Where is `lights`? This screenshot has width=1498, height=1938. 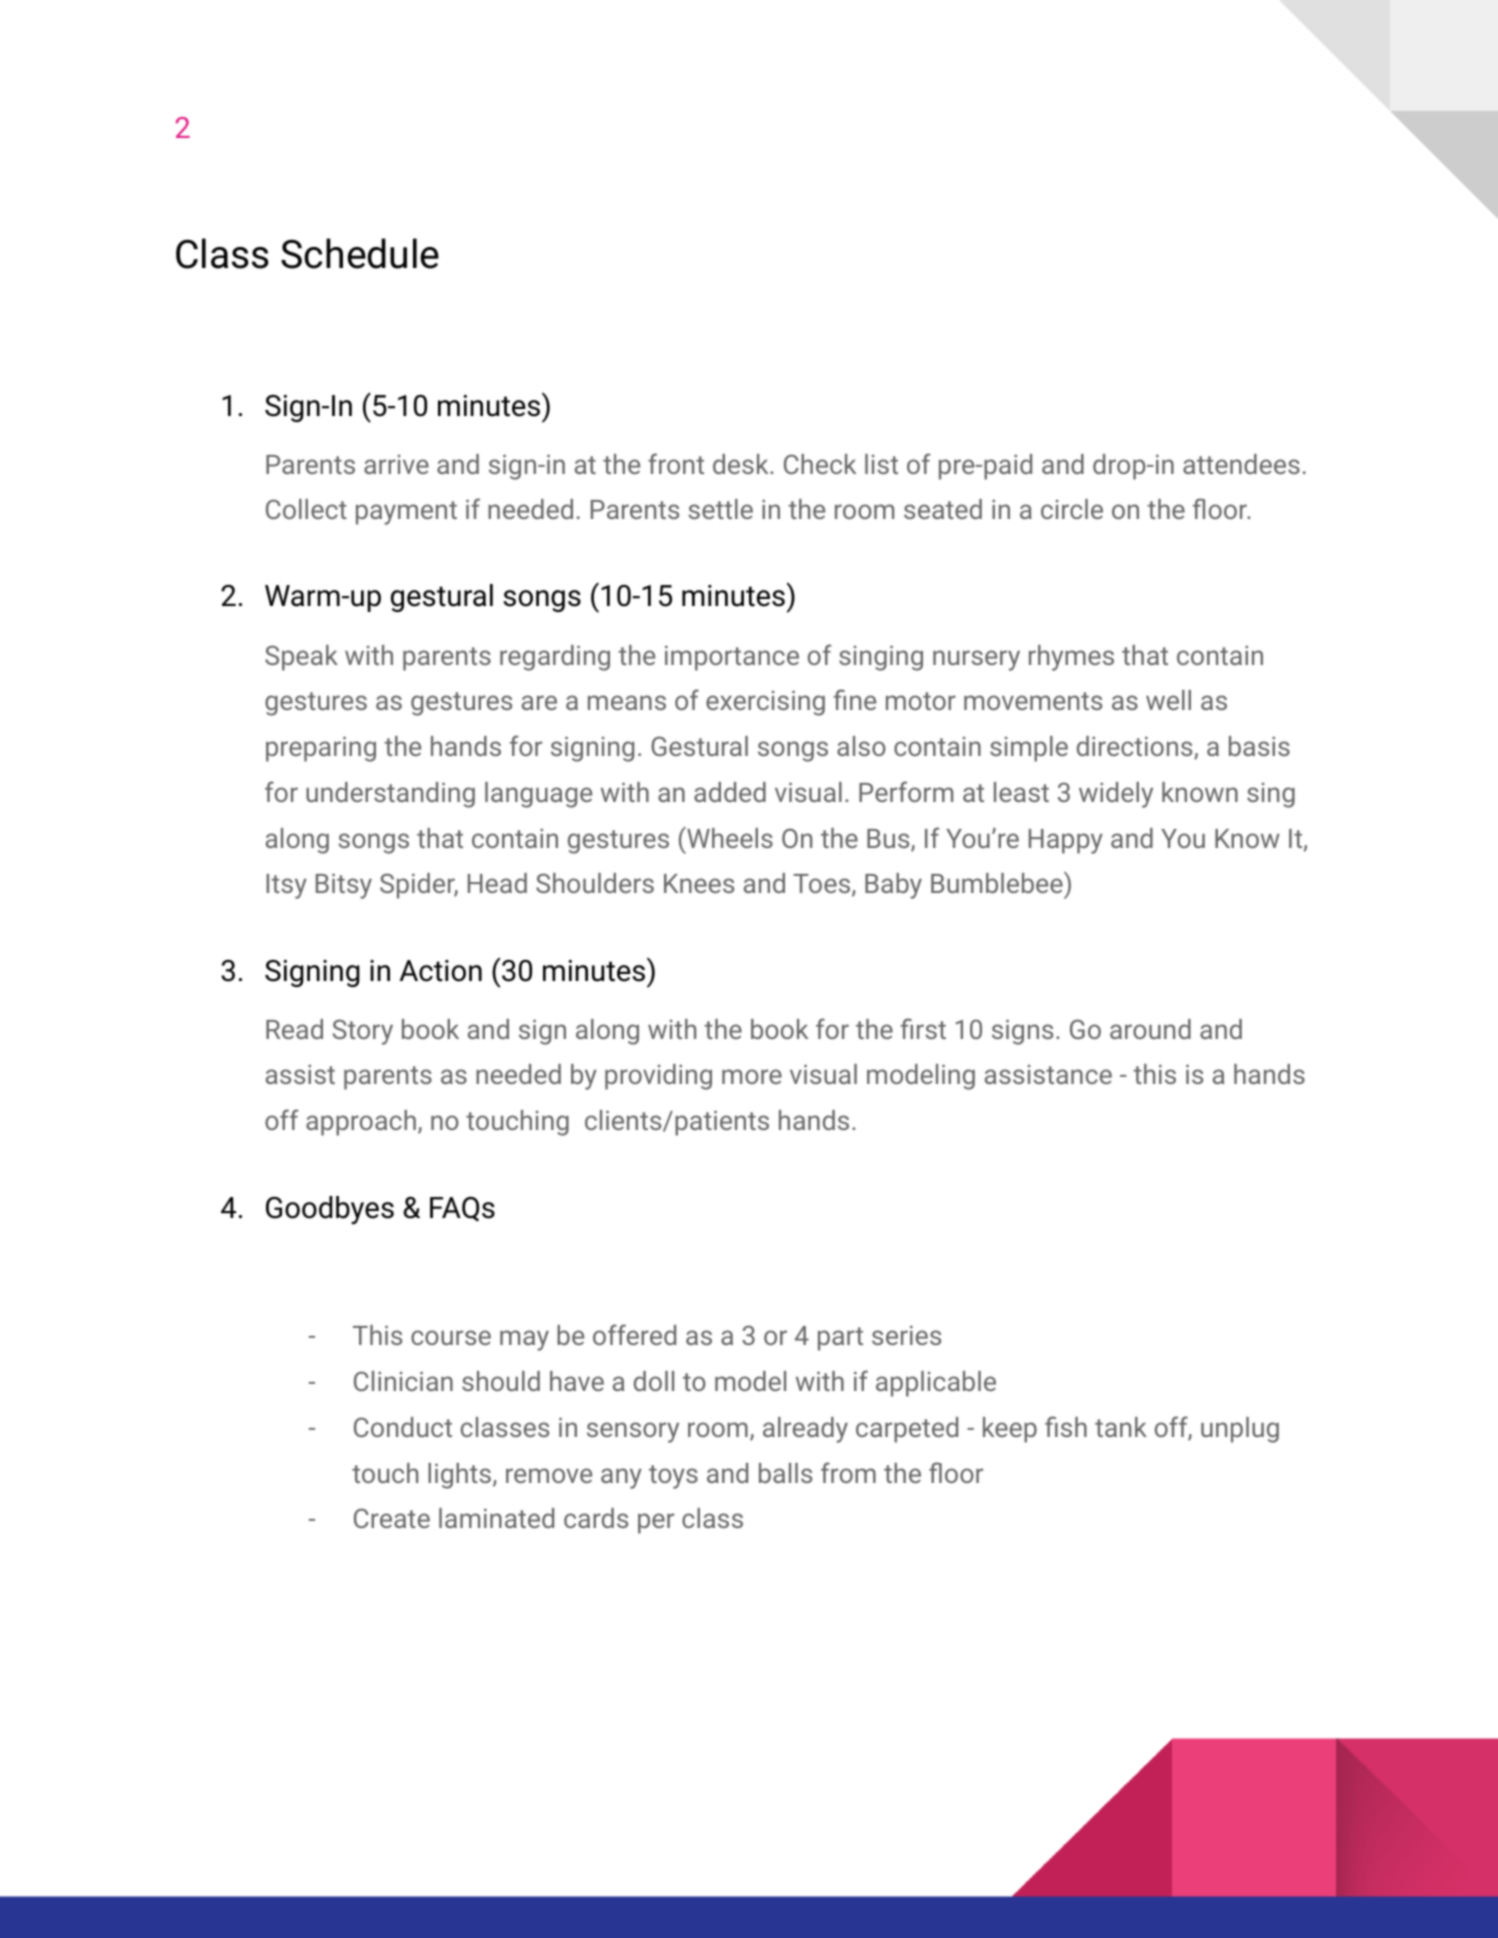
lights is located at coordinates (461, 1476).
